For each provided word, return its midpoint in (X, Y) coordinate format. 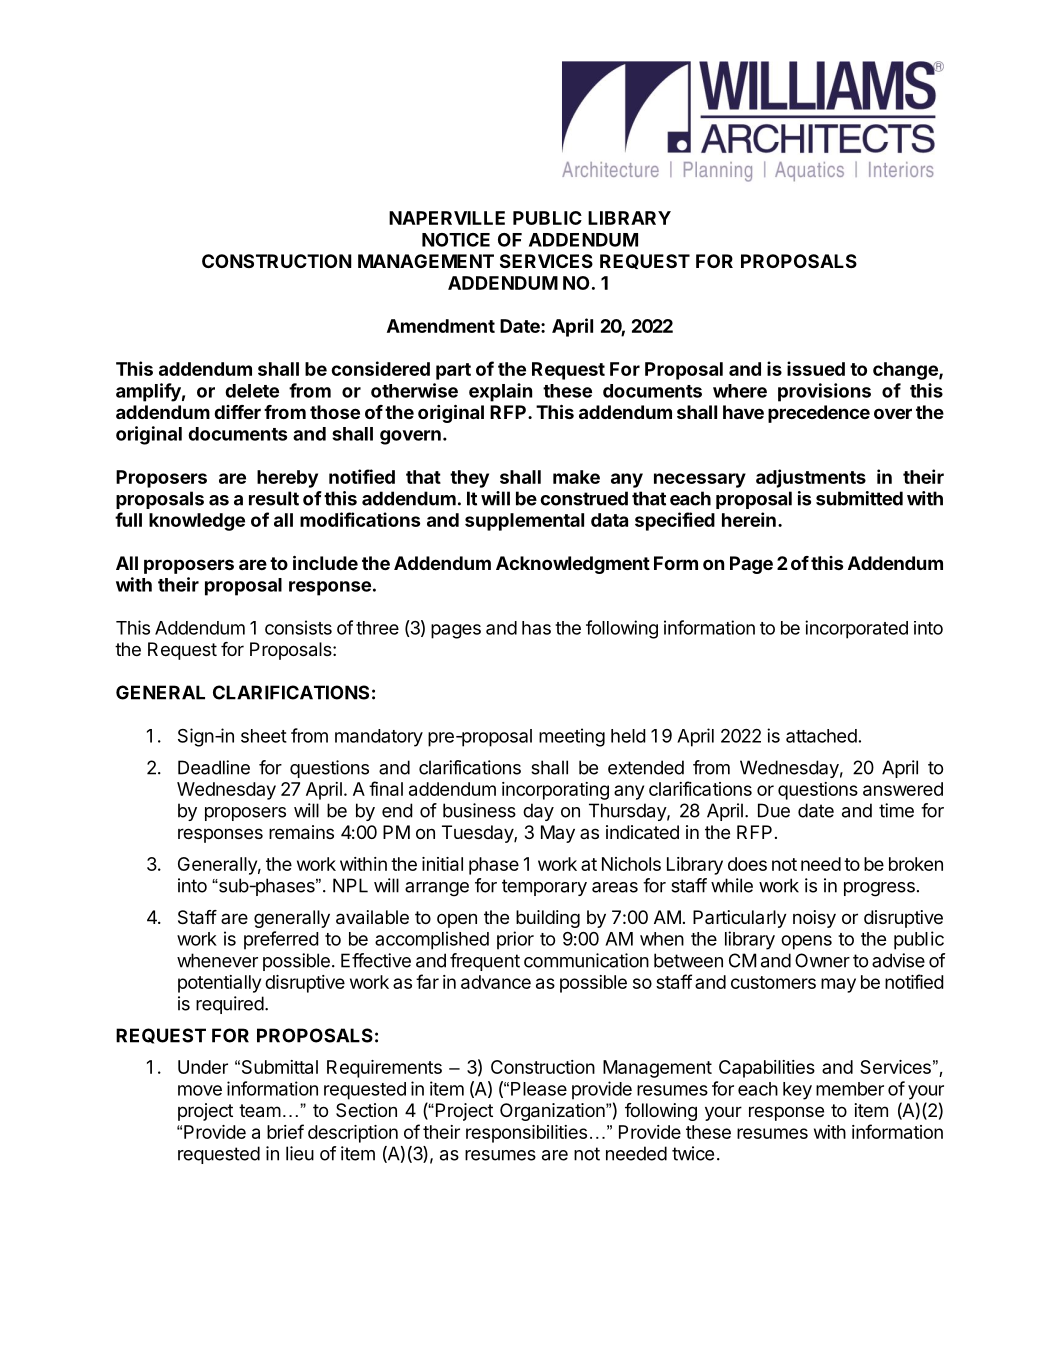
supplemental (524, 522)
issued (816, 368)
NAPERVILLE (447, 218)
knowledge (197, 522)
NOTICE (456, 240)
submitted (859, 498)
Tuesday (478, 834)
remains (301, 832)
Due (774, 810)
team (260, 1111)
